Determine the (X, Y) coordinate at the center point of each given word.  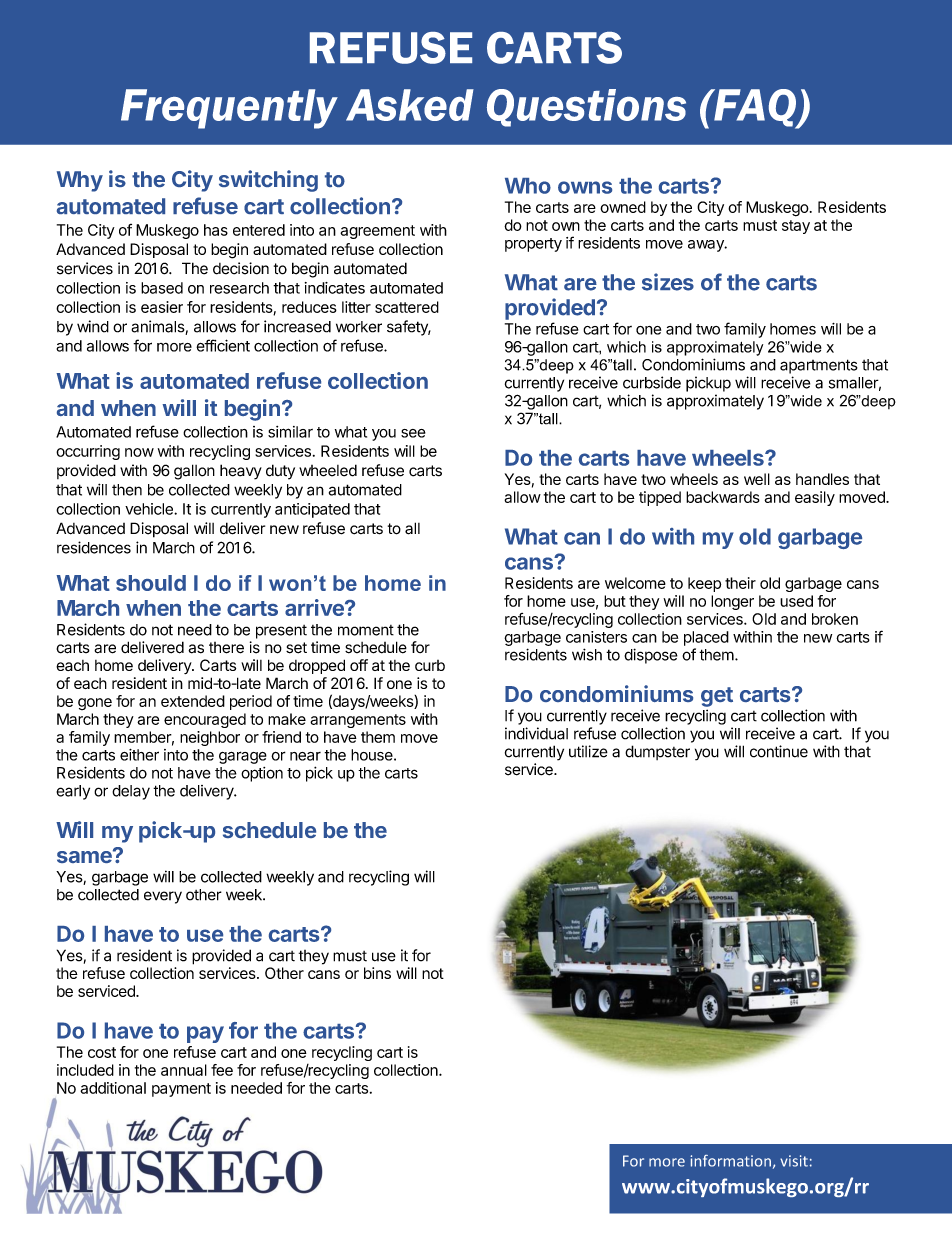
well (757, 479)
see (413, 433)
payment (181, 1090)
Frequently (229, 109)
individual (536, 733)
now (139, 452)
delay (131, 792)
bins (377, 973)
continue (779, 751)
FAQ (755, 109)
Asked (410, 105)
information (730, 1161)
